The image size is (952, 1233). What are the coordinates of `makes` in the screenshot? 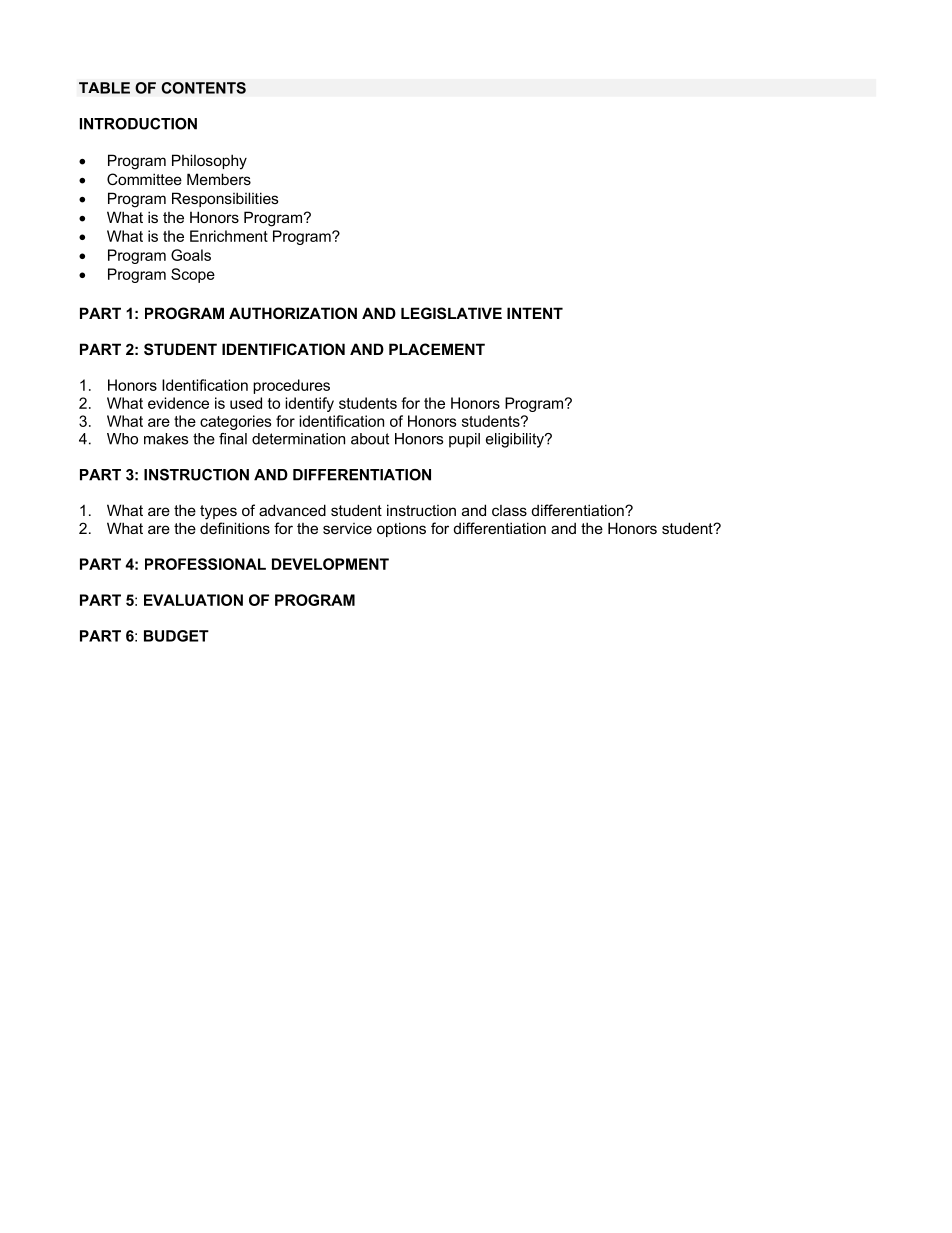 It's located at (166, 439).
